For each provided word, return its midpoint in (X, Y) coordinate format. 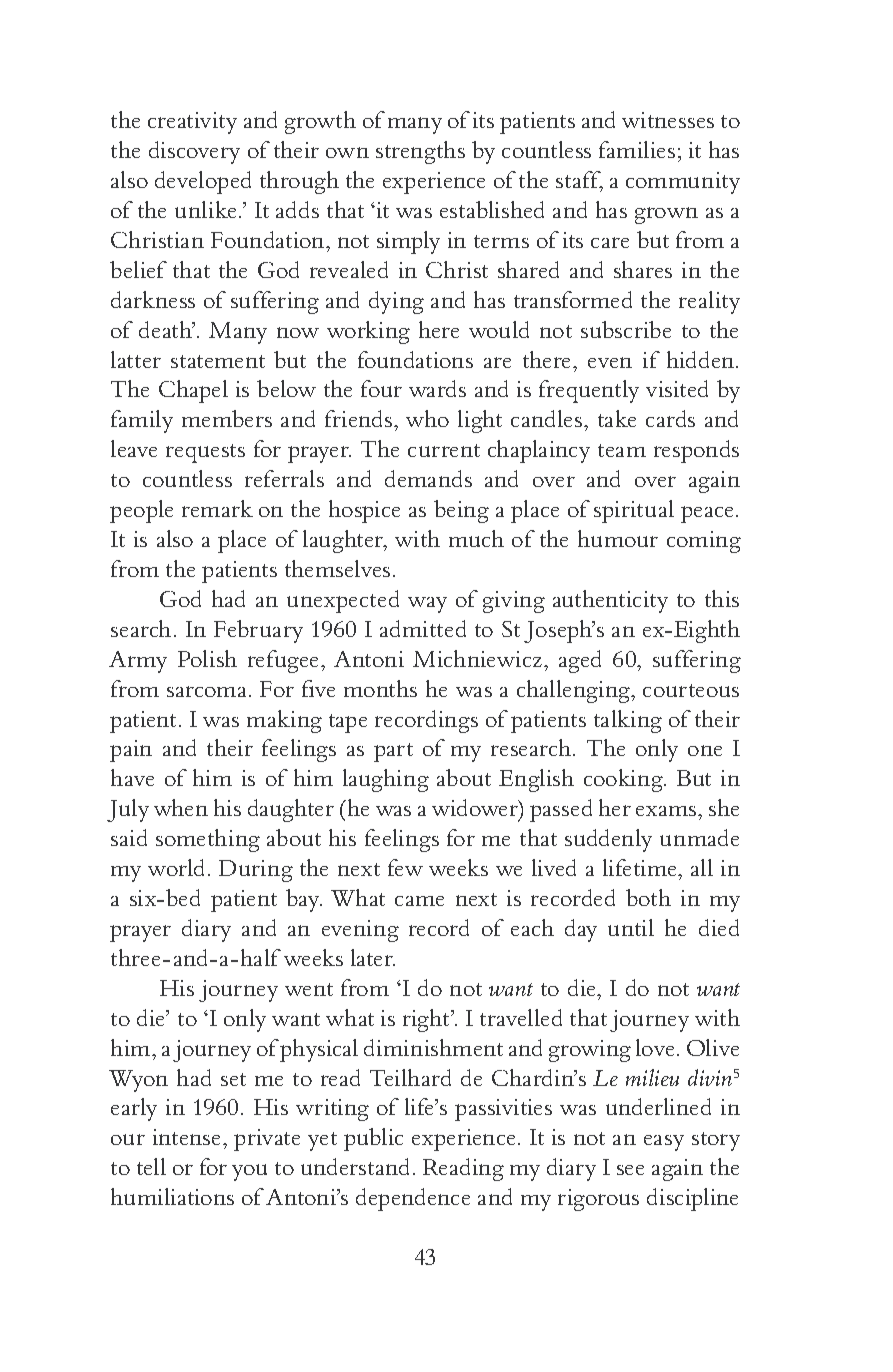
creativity (192, 123)
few (405, 867)
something (208, 840)
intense (188, 1137)
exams (667, 811)
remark (217, 508)
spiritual (634, 511)
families (637, 149)
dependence (413, 1199)
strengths (420, 152)
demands (428, 478)
